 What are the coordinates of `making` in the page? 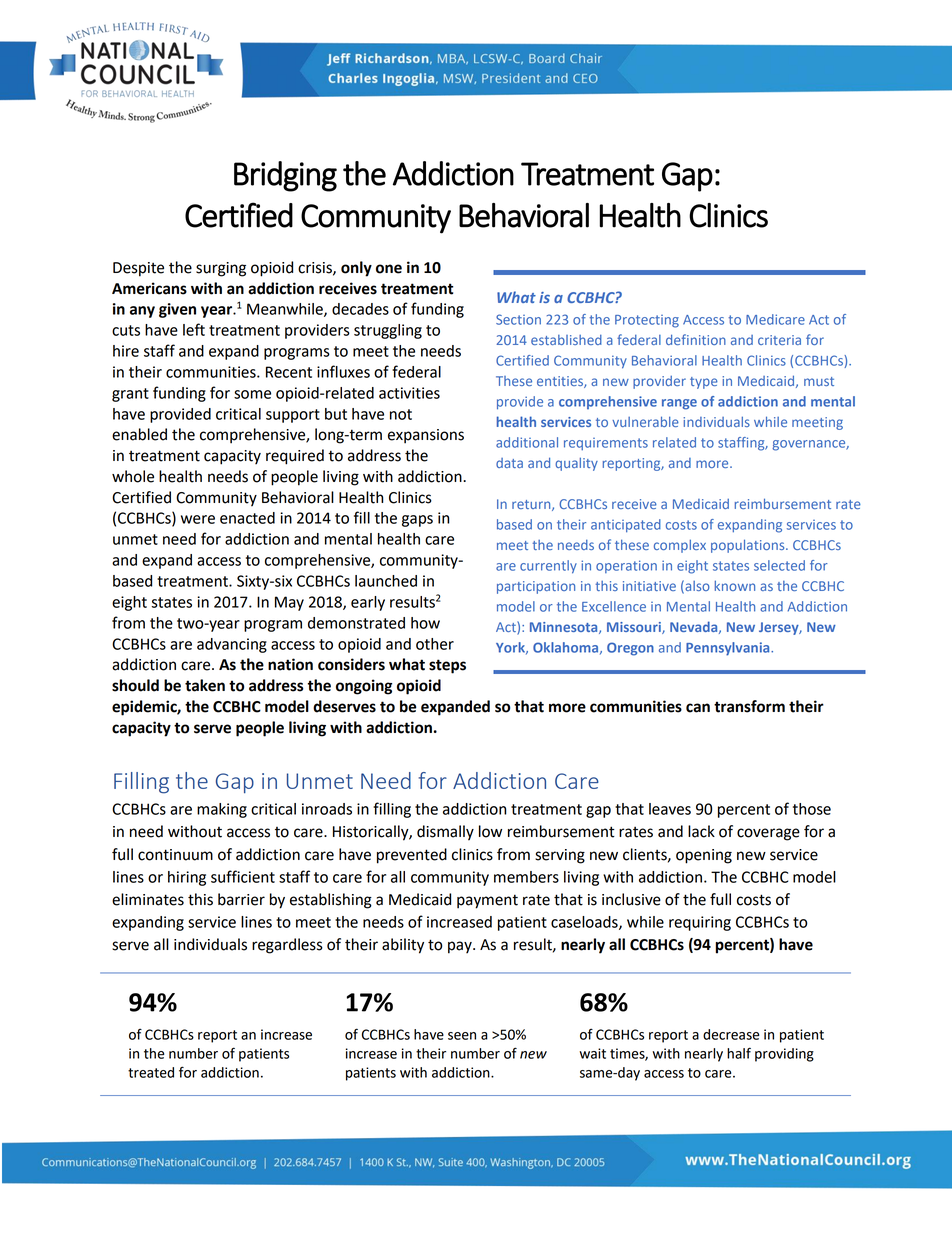 It's located at (222, 810).
